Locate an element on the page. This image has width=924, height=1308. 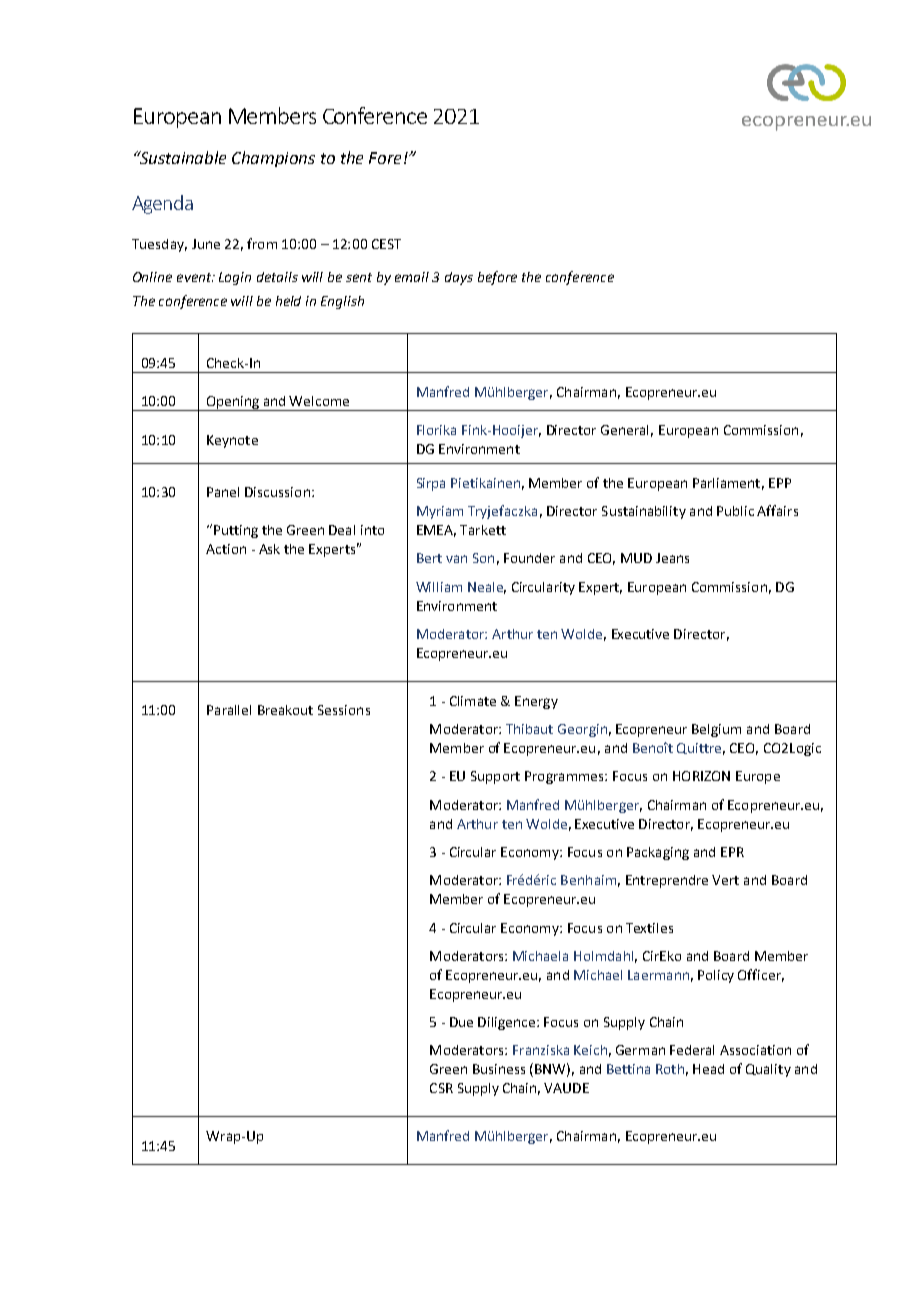
days is located at coordinates (459, 278).
